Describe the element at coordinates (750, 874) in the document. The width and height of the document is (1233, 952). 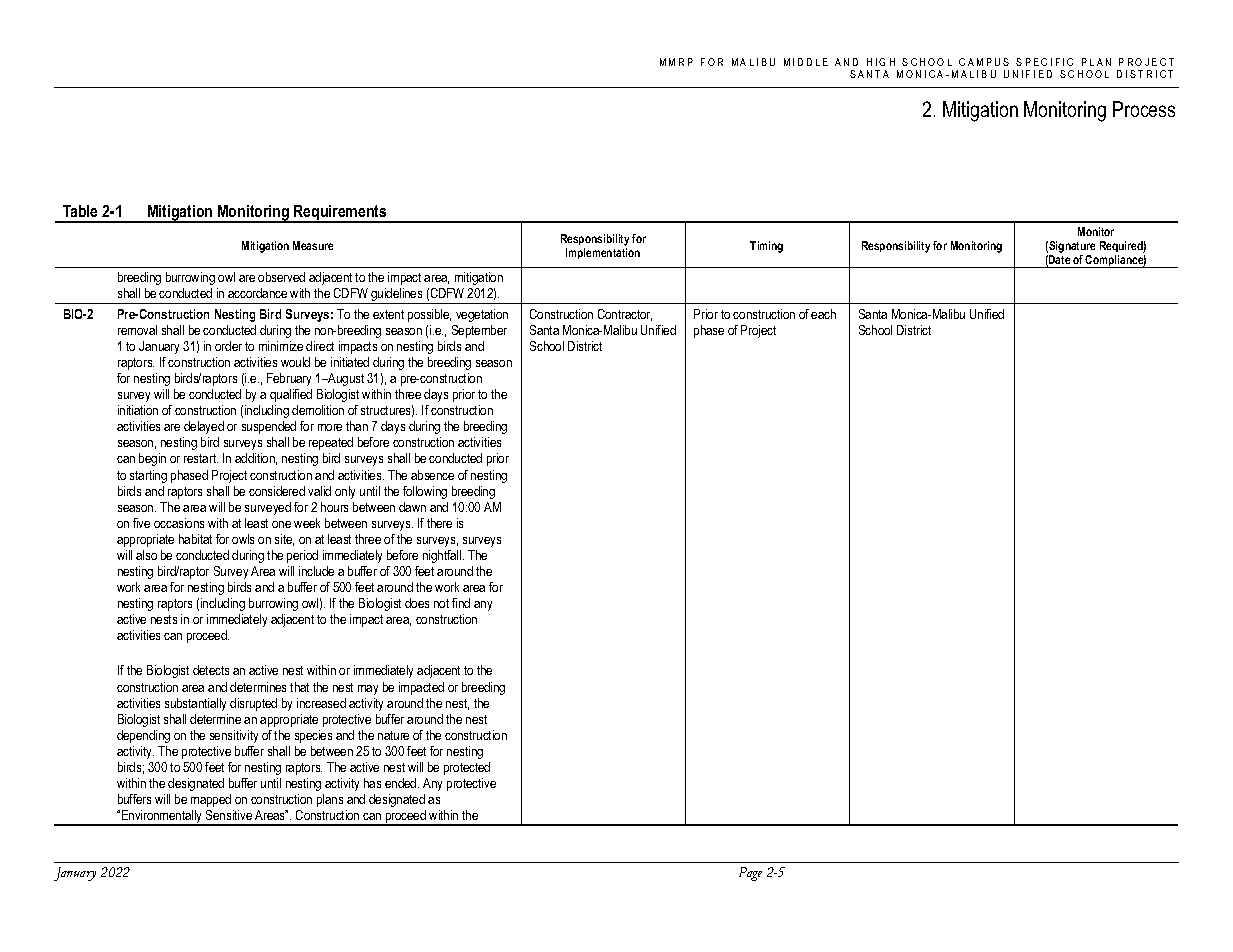
I see `Page` at that location.
